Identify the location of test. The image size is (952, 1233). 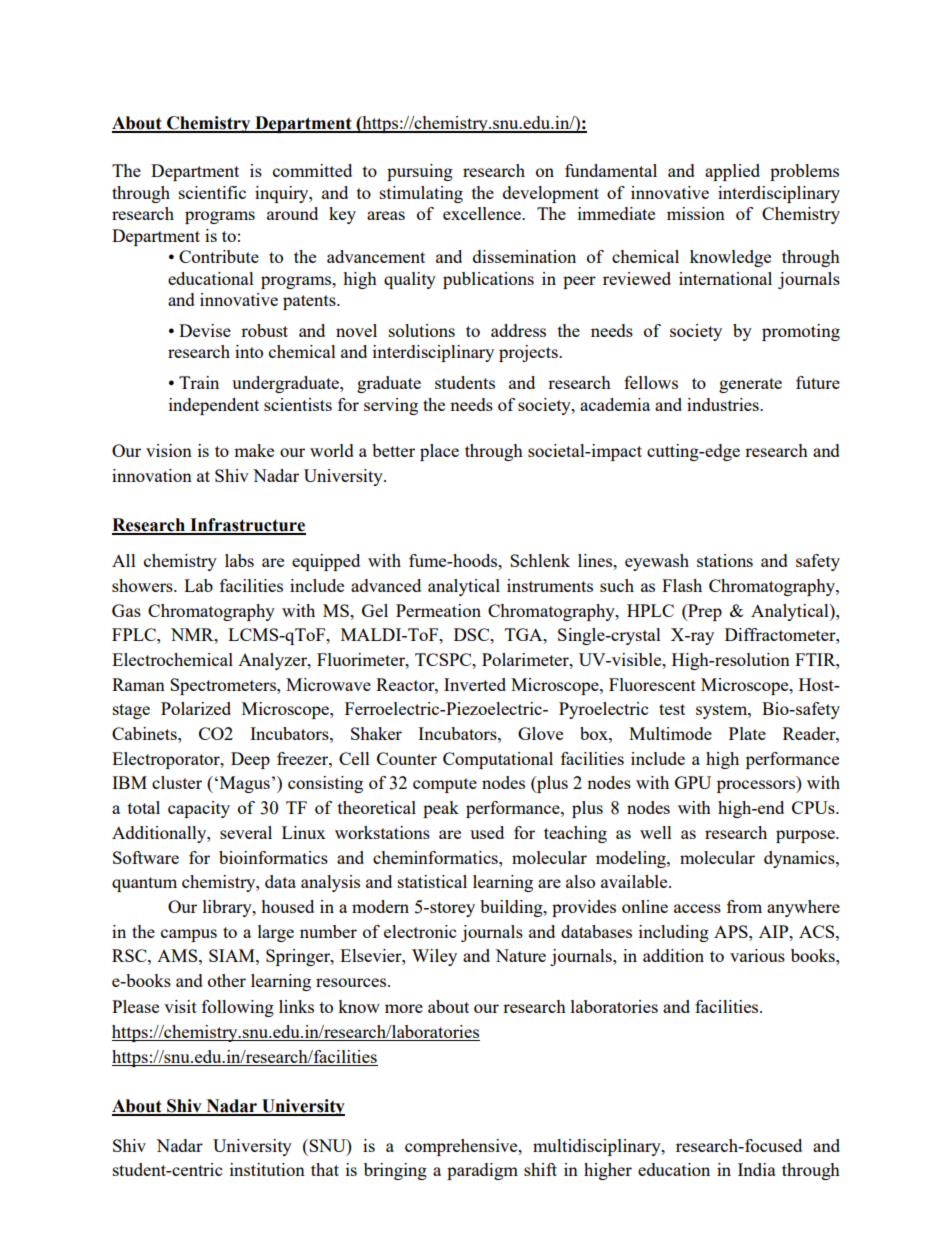
(672, 709).
